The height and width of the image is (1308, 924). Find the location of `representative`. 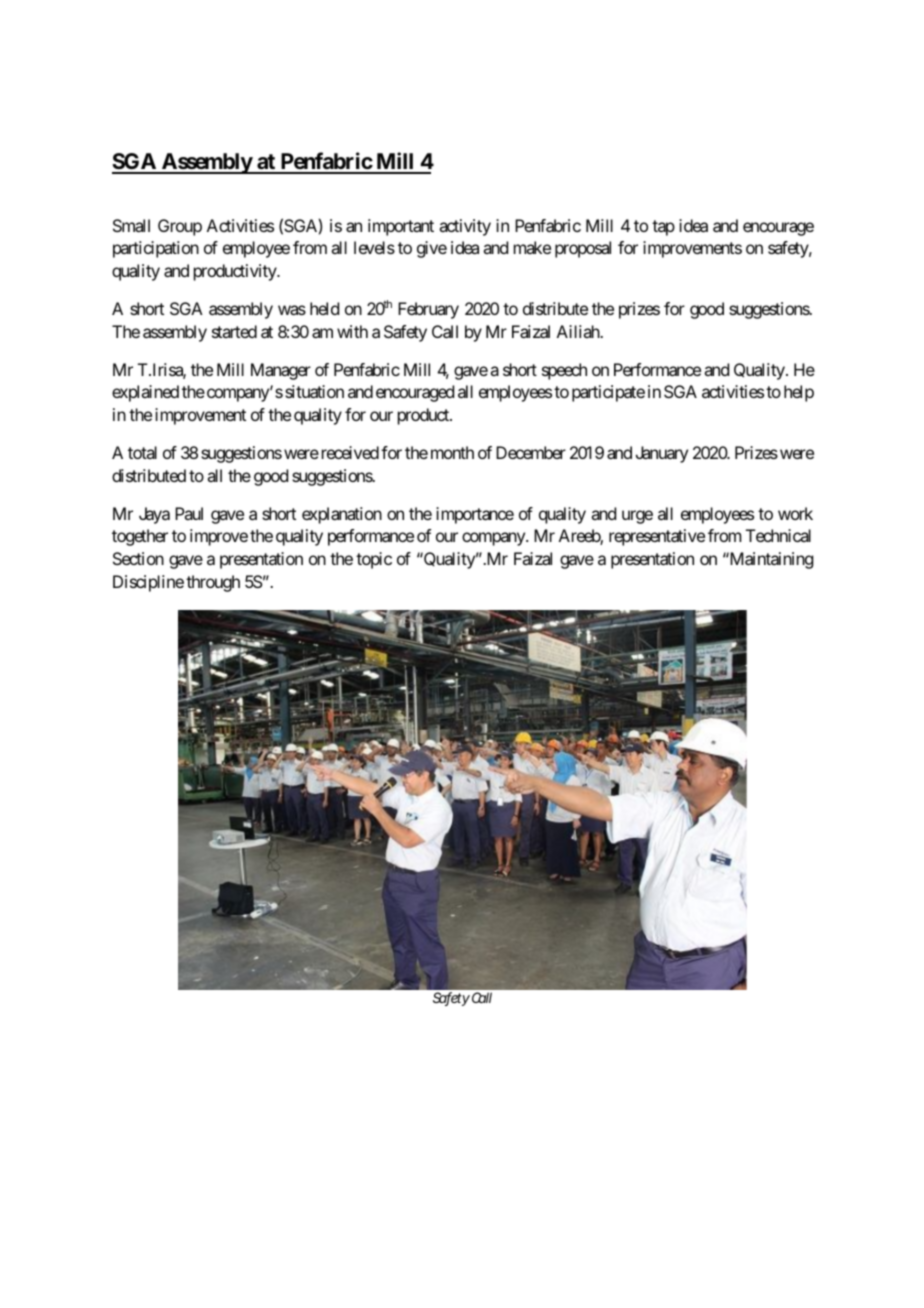

representative is located at coordinates (657, 537).
